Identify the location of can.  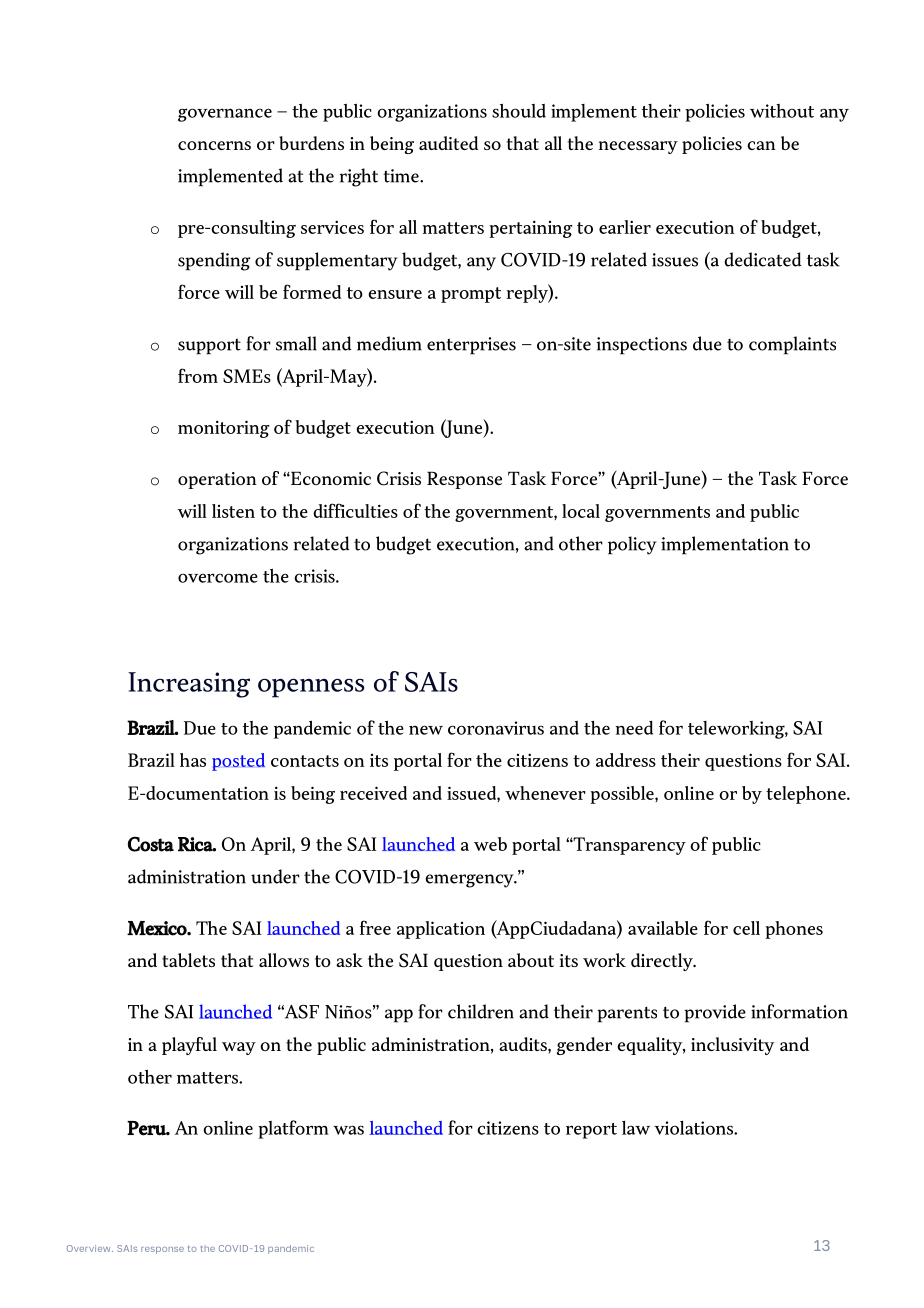
(761, 145).
